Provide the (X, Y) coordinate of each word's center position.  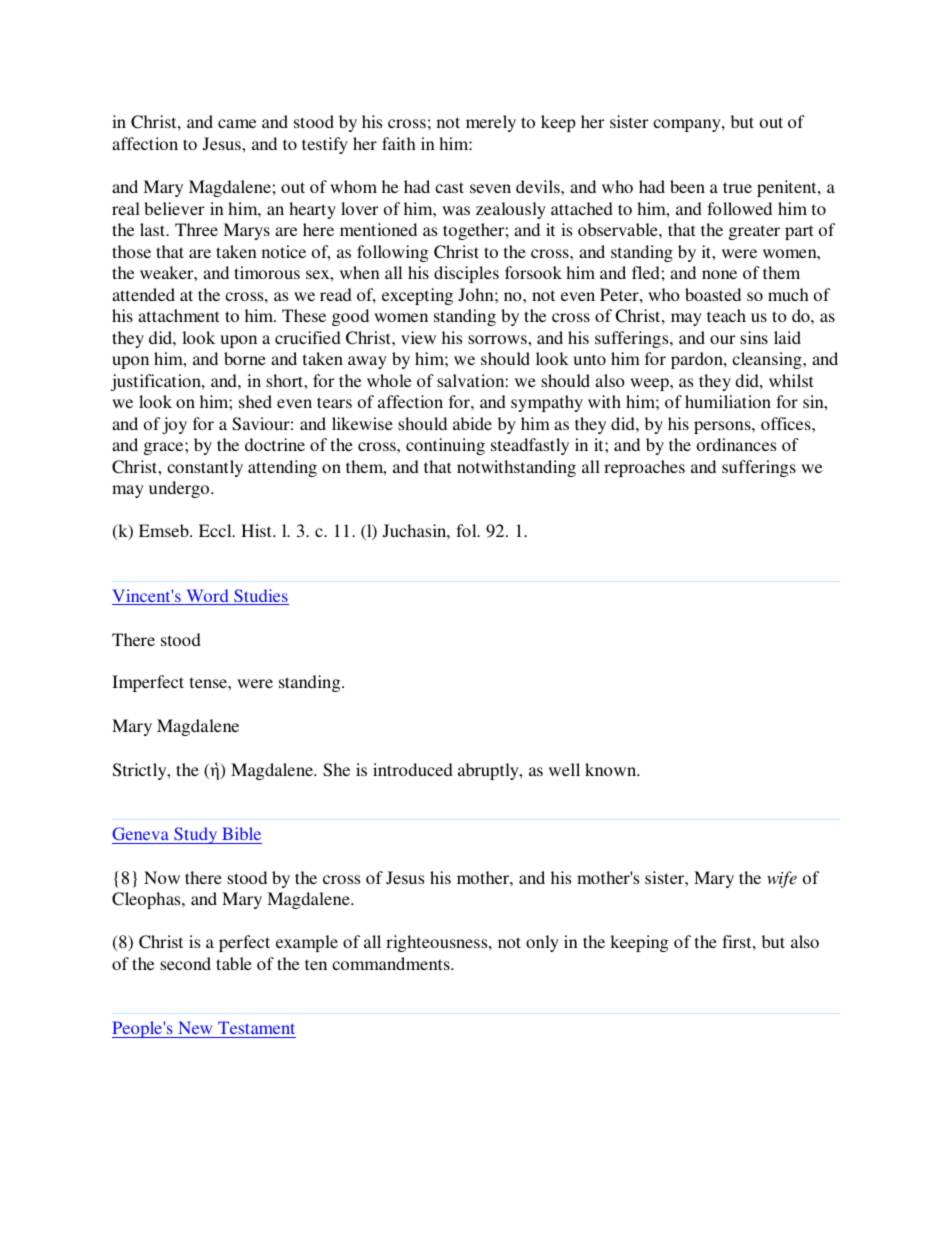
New (195, 1029)
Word (207, 597)
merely (491, 123)
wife (782, 879)
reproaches (644, 468)
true (737, 187)
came (237, 123)
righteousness (438, 943)
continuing (445, 446)
